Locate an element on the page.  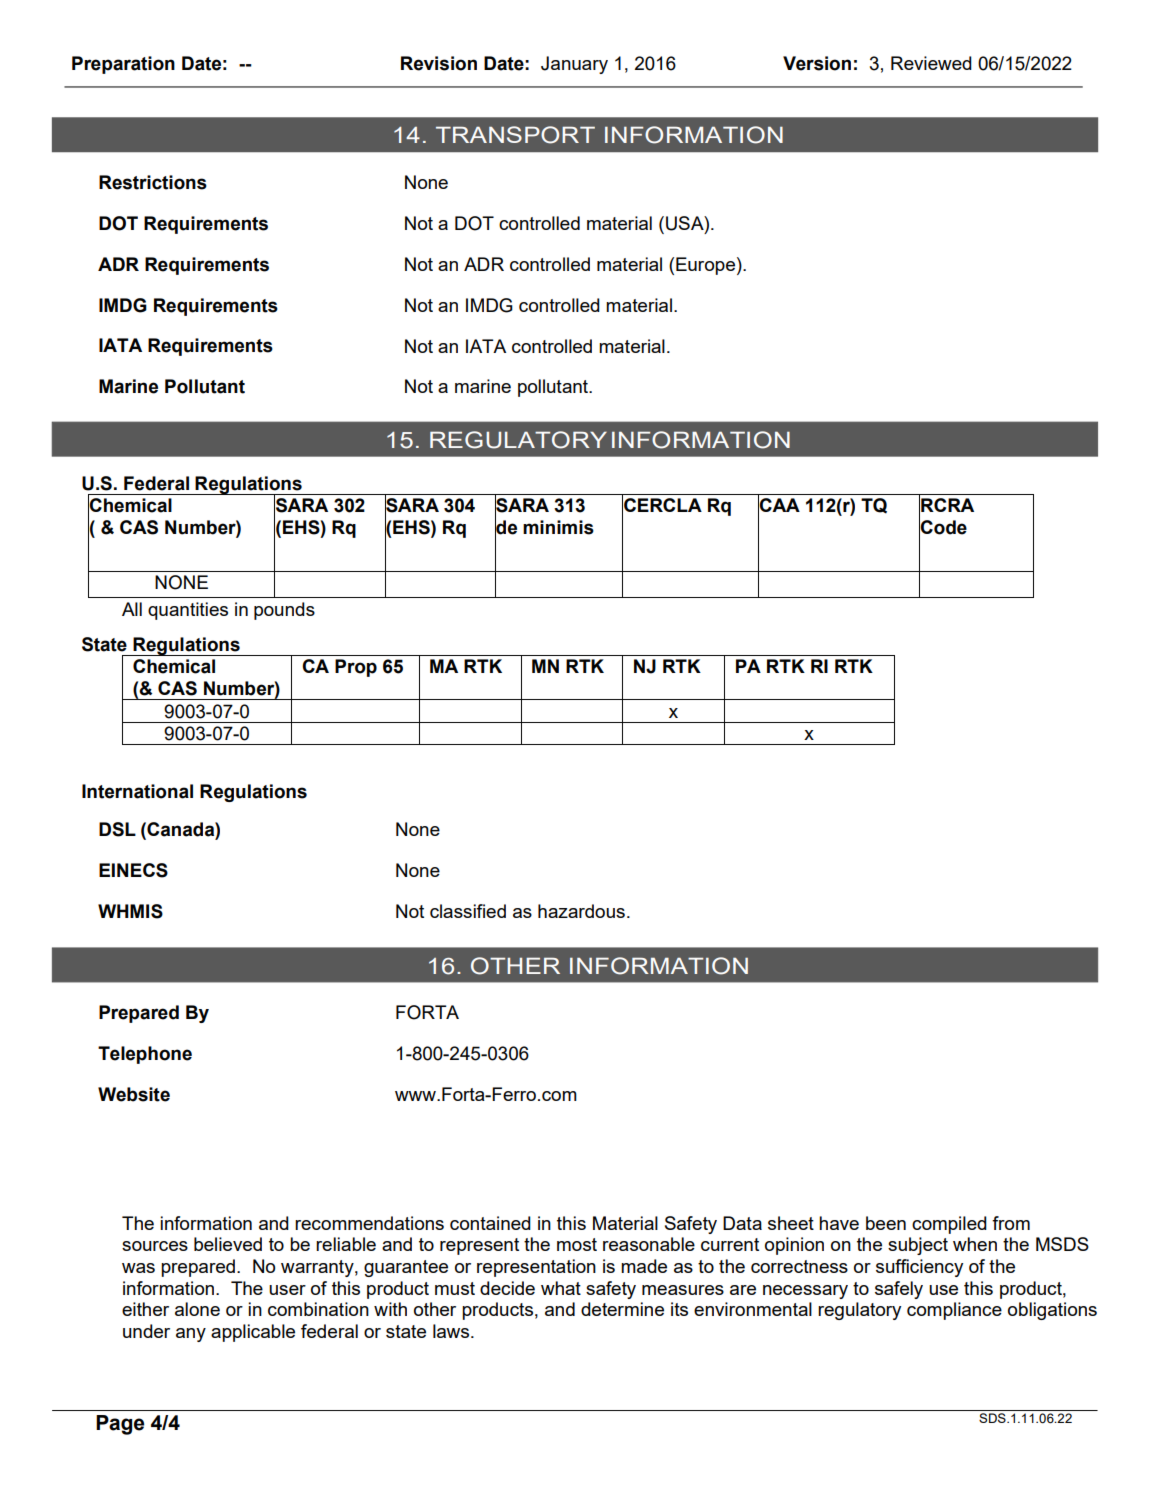
EINECS is located at coordinates (133, 870).
